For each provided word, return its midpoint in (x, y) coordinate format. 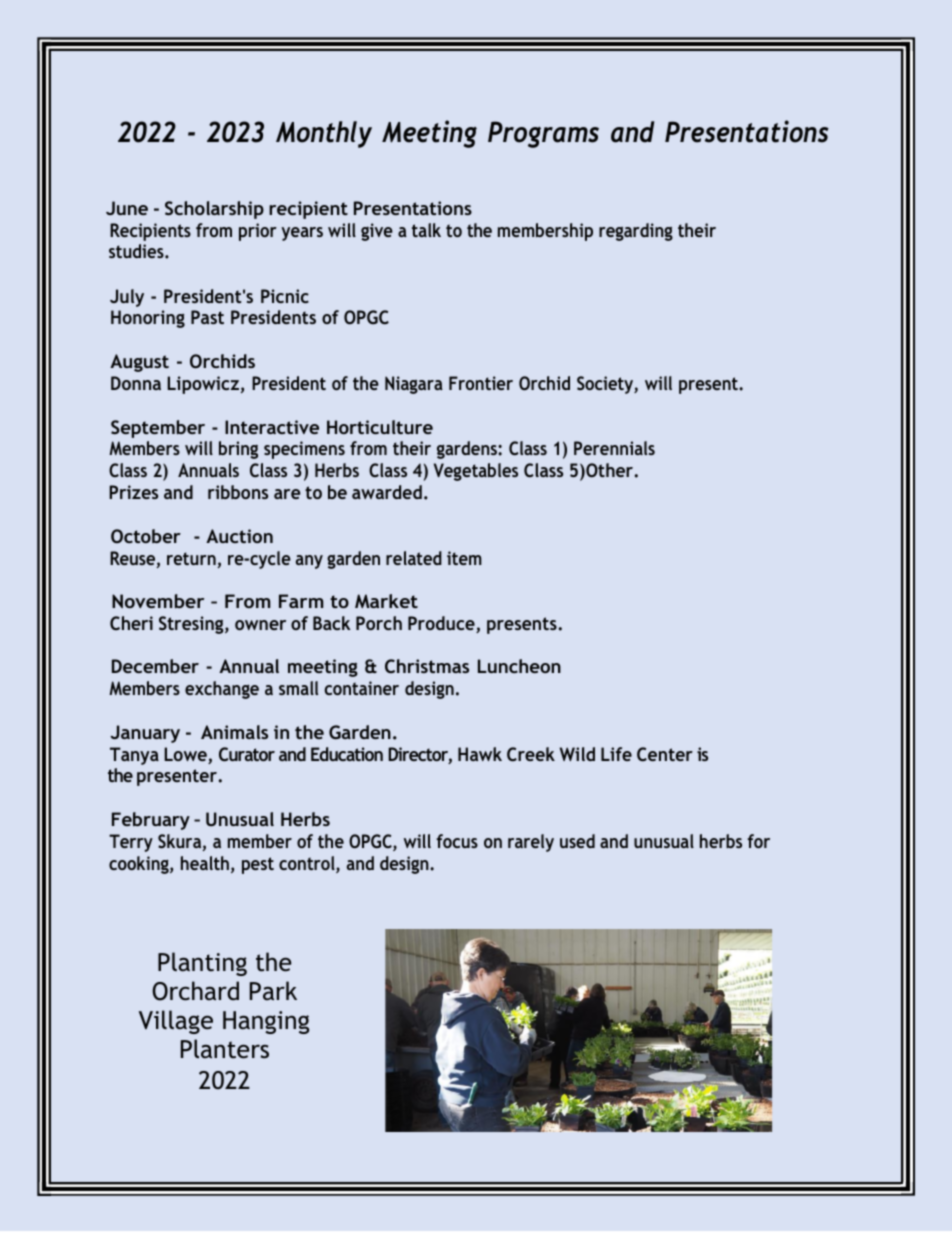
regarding (636, 232)
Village (176, 1022)
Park (273, 991)
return (192, 560)
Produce (442, 624)
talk (426, 230)
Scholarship (214, 210)
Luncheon (519, 666)
